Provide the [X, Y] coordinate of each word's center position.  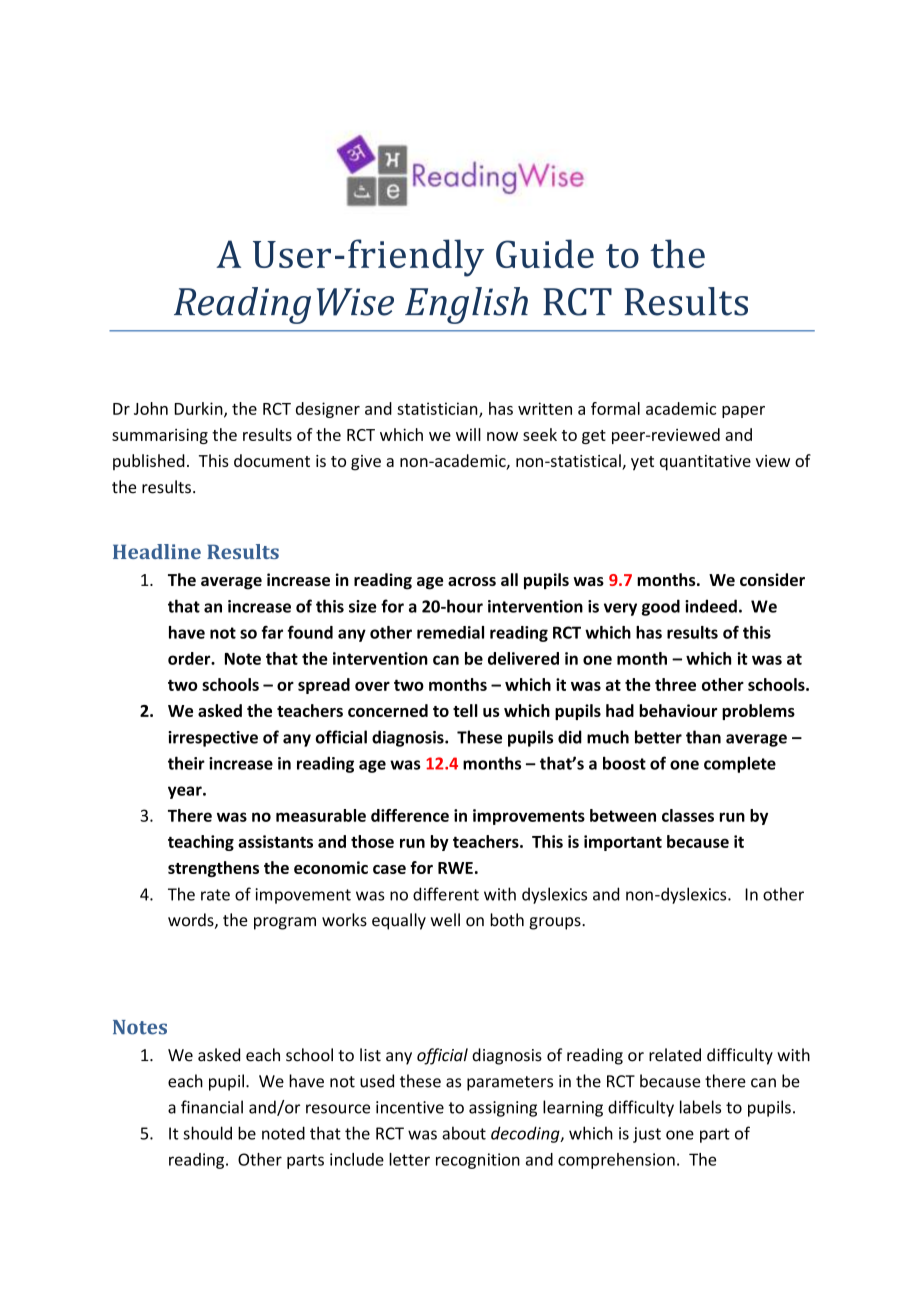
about [464, 1133]
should [207, 1133]
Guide [545, 253]
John [151, 408]
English [466, 305]
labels [700, 1107]
